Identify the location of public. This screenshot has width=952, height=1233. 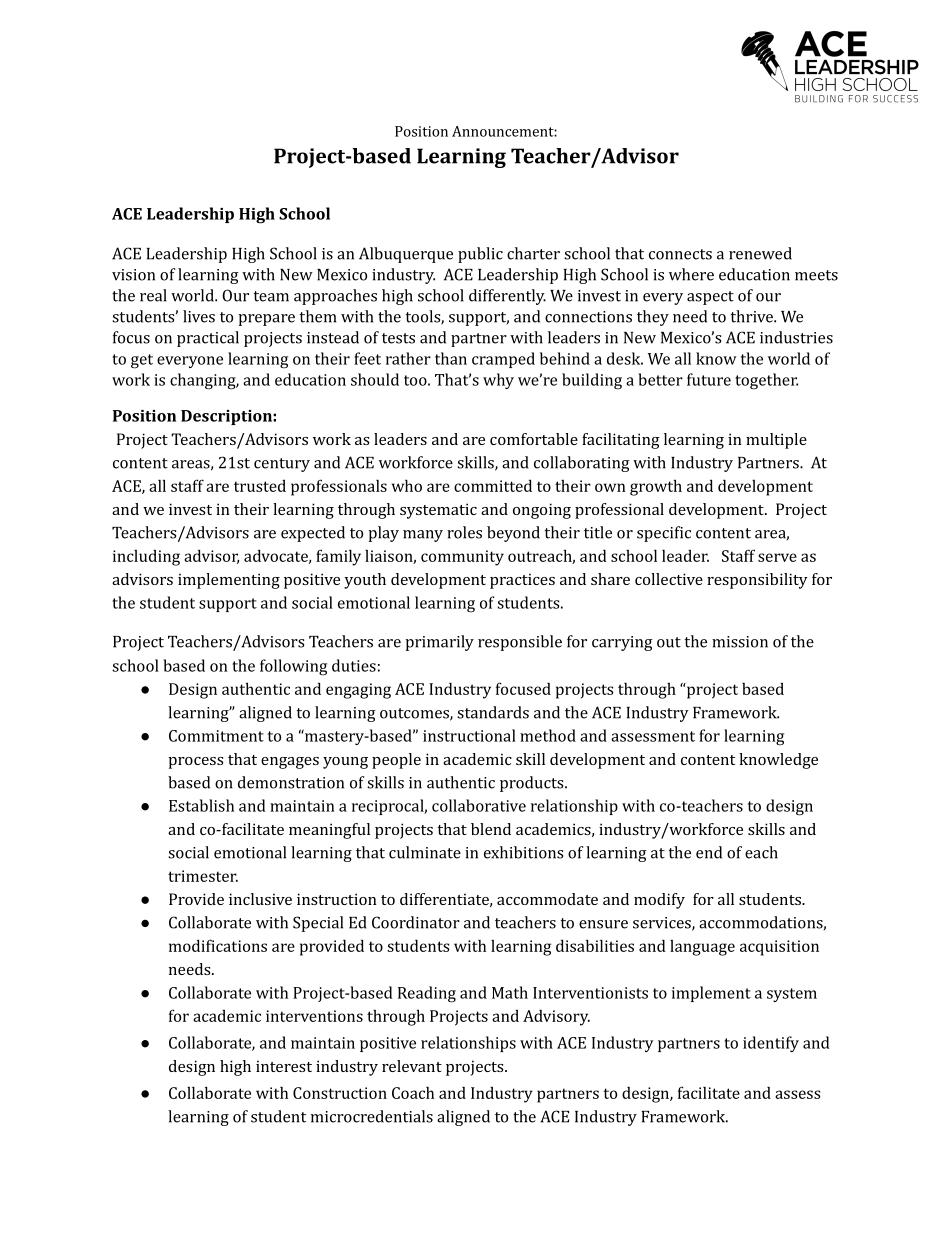
(480, 255).
